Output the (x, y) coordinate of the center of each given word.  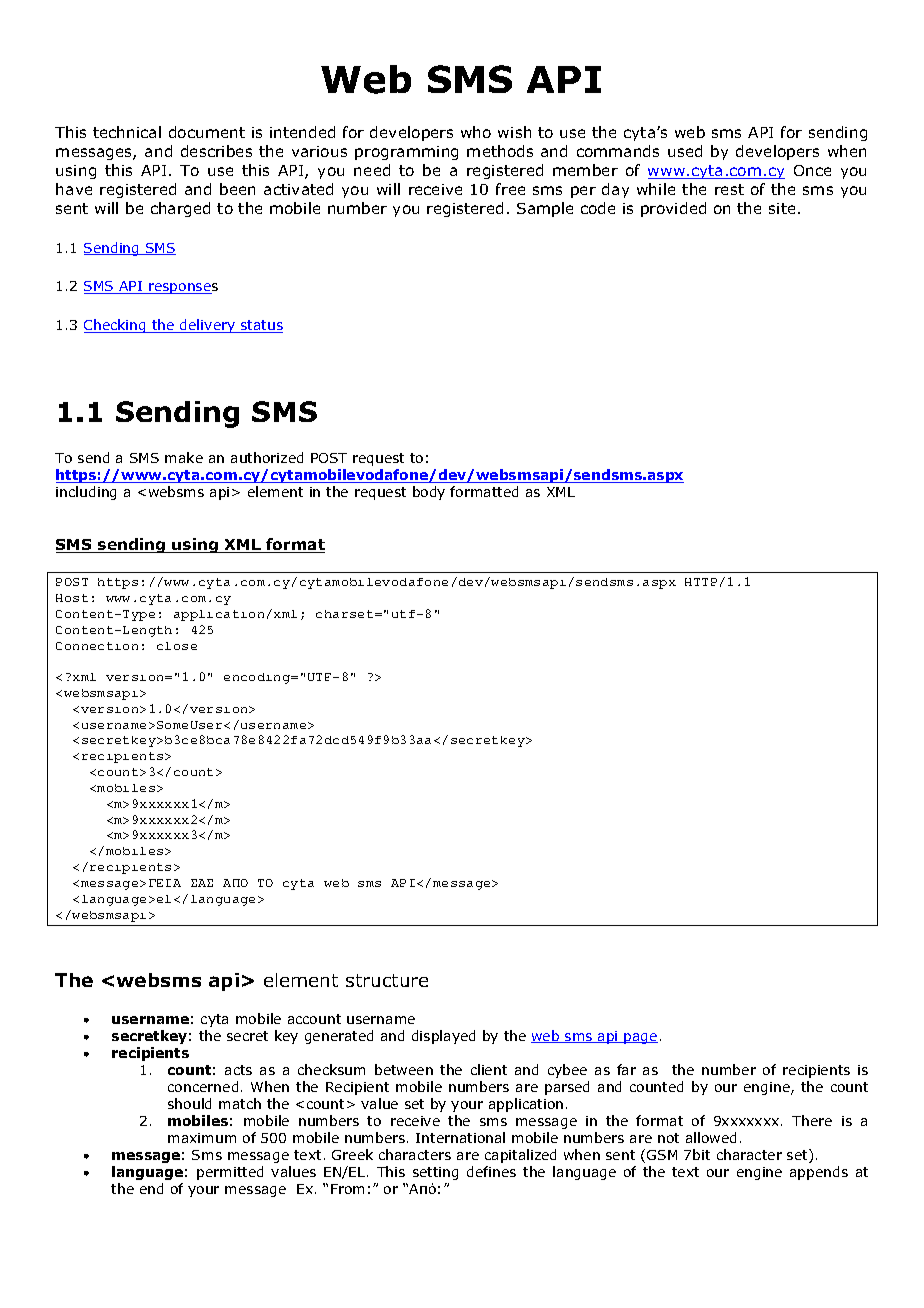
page (640, 1038)
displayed (443, 1037)
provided (673, 209)
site (782, 208)
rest (729, 189)
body (429, 493)
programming (406, 153)
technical (127, 132)
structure (387, 980)
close (177, 646)
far (626, 1069)
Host (72, 598)
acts (238, 1070)
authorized (267, 457)
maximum (202, 1138)
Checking (116, 326)
